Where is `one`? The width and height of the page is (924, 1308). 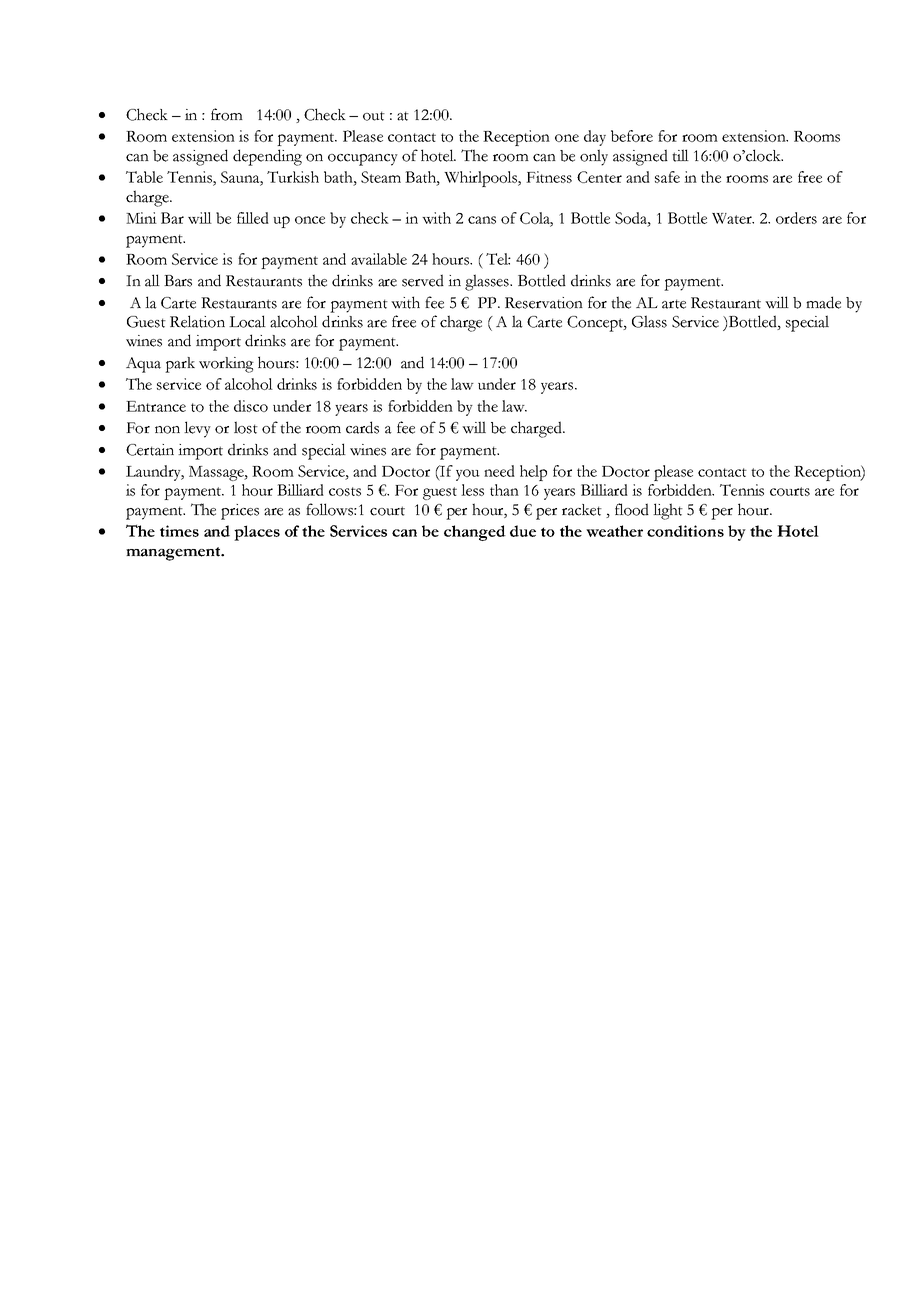 one is located at coordinates (567, 138).
